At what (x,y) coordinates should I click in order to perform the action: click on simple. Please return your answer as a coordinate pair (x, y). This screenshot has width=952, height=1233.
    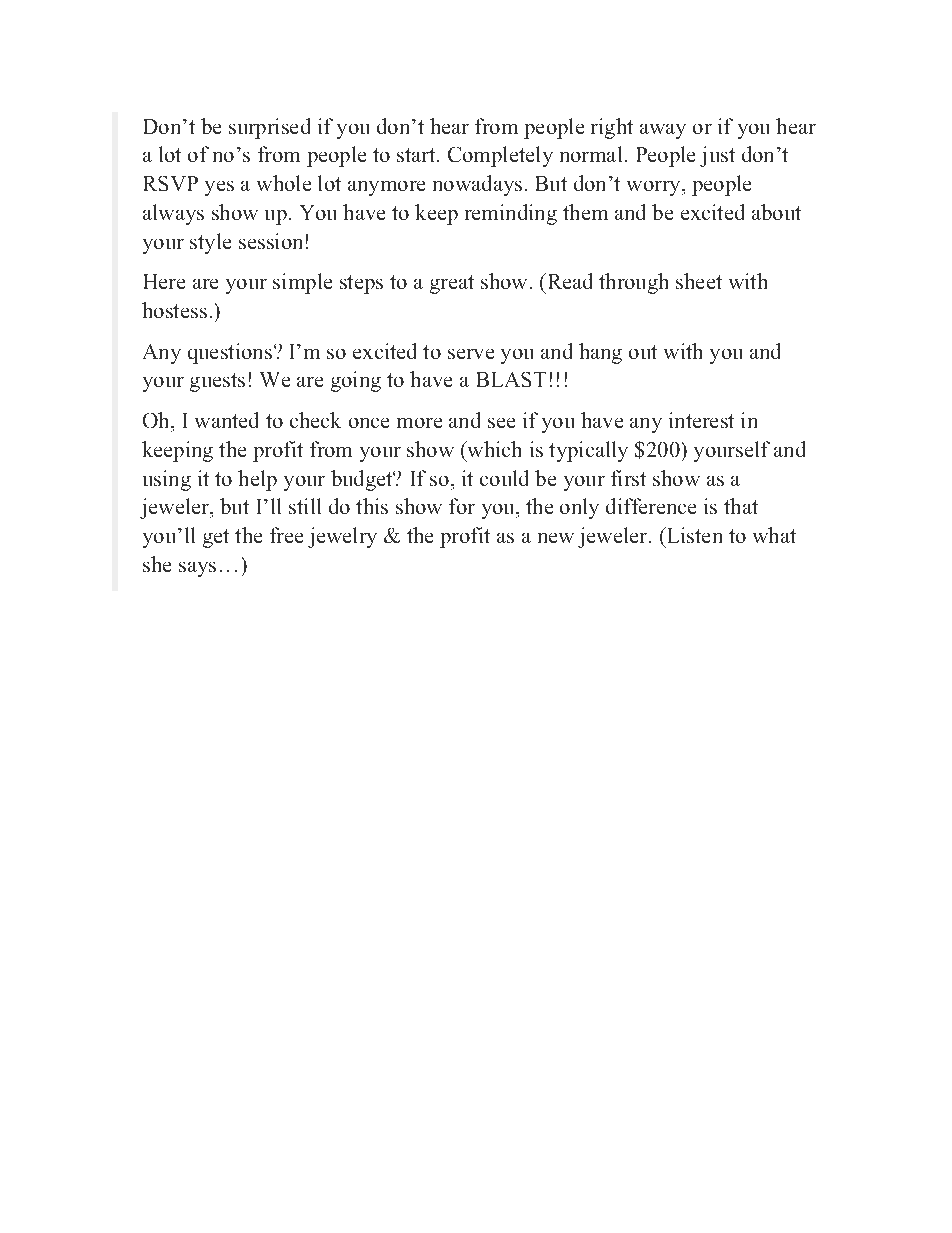
    Looking at the image, I should click on (302, 283).
